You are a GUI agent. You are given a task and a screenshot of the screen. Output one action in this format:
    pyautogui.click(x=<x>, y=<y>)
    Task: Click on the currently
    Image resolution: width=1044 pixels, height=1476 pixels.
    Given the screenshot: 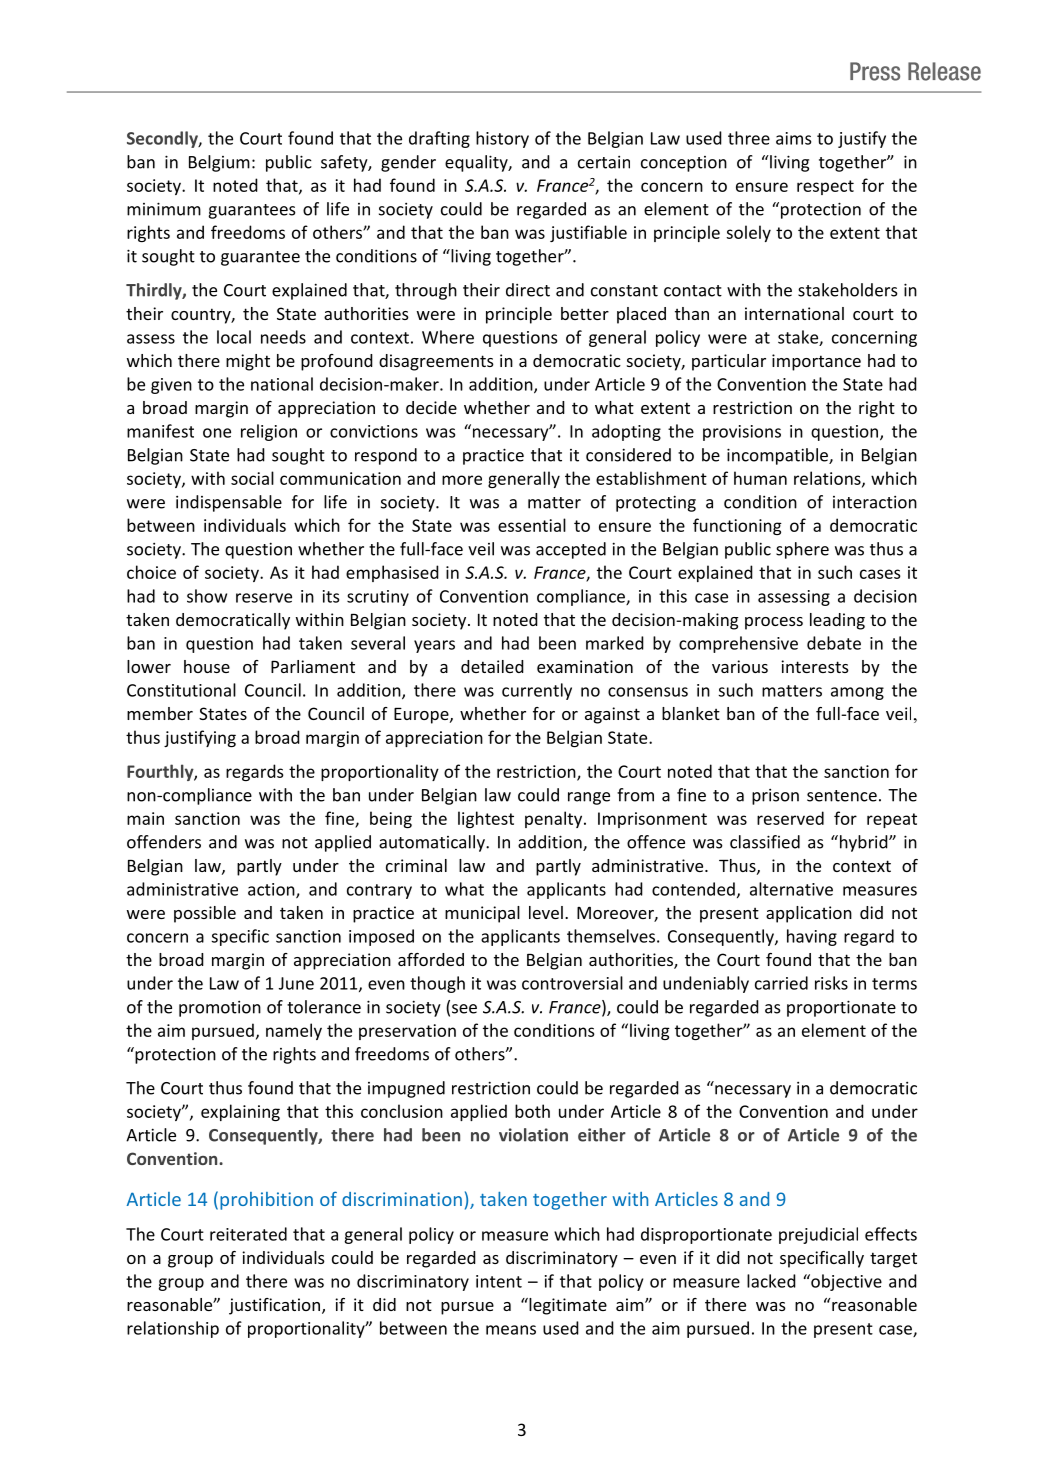 What is the action you would take?
    pyautogui.click(x=537, y=691)
